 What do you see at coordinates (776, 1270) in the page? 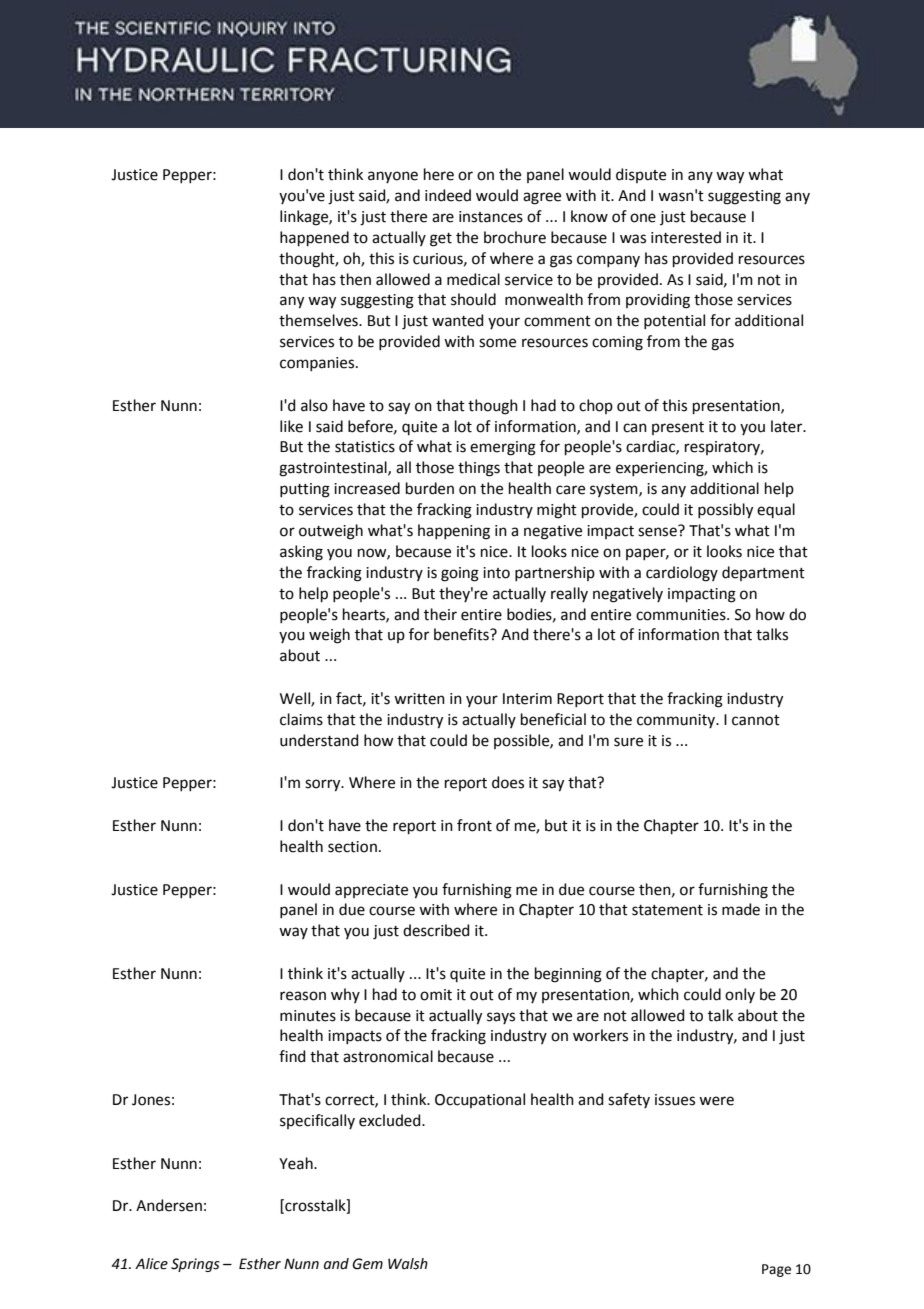
I see `Page` at bounding box center [776, 1270].
